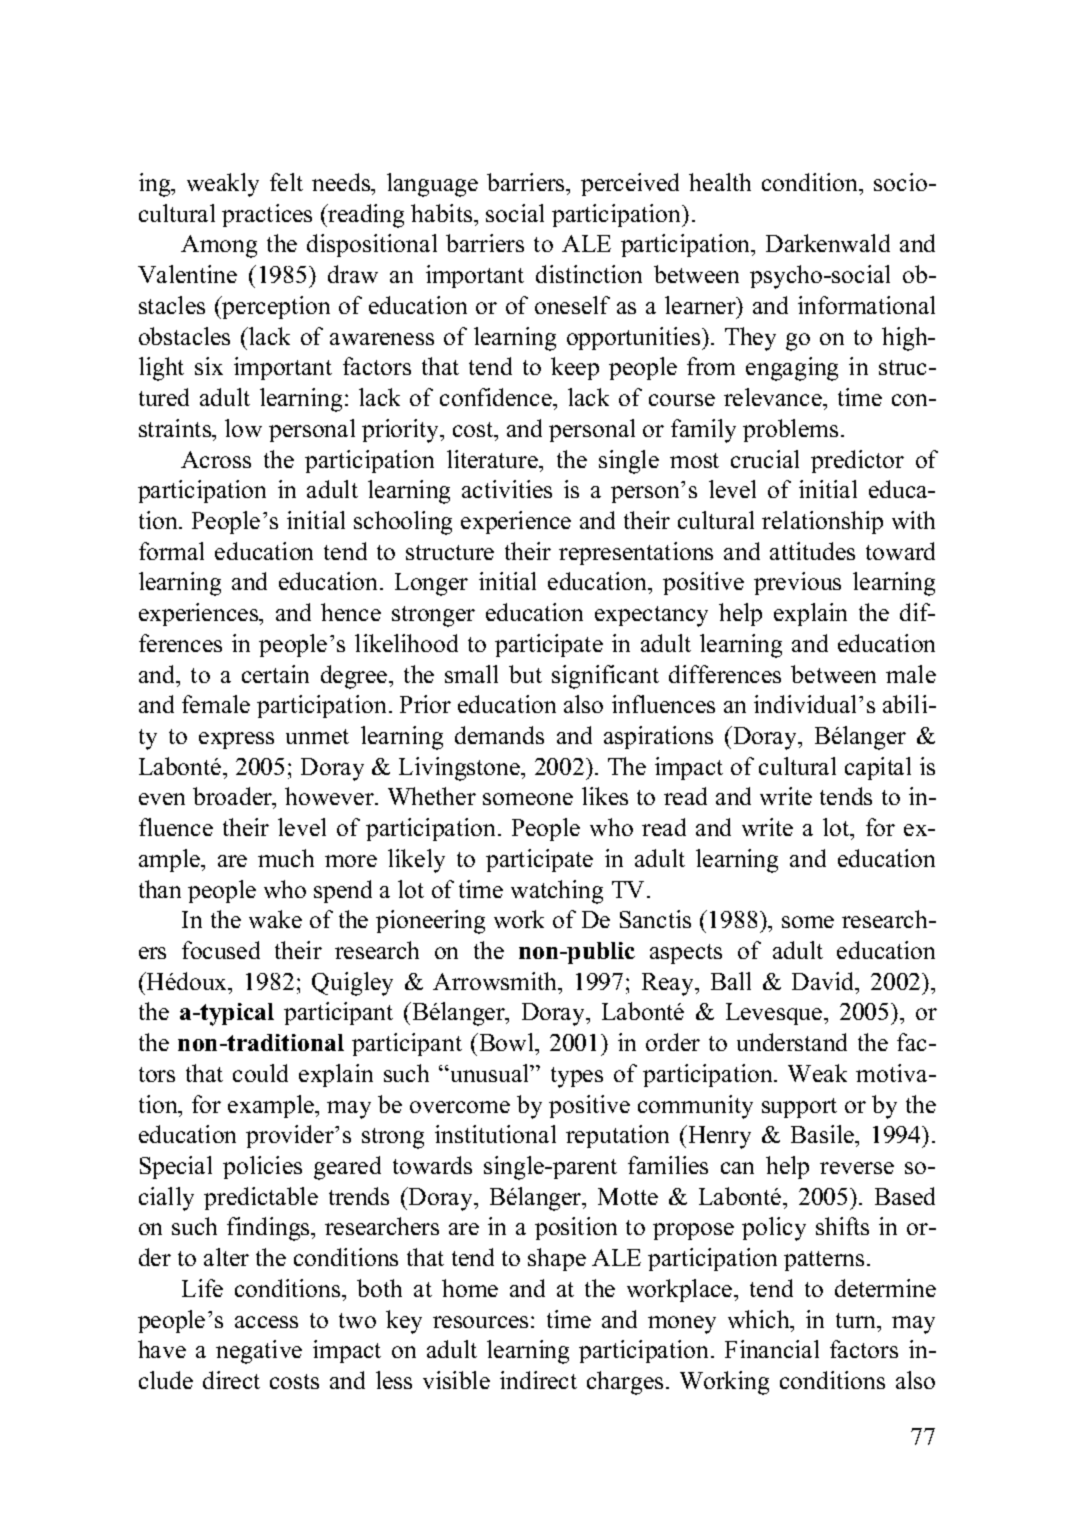  Describe the element at coordinates (720, 182) in the screenshot. I see `health` at that location.
